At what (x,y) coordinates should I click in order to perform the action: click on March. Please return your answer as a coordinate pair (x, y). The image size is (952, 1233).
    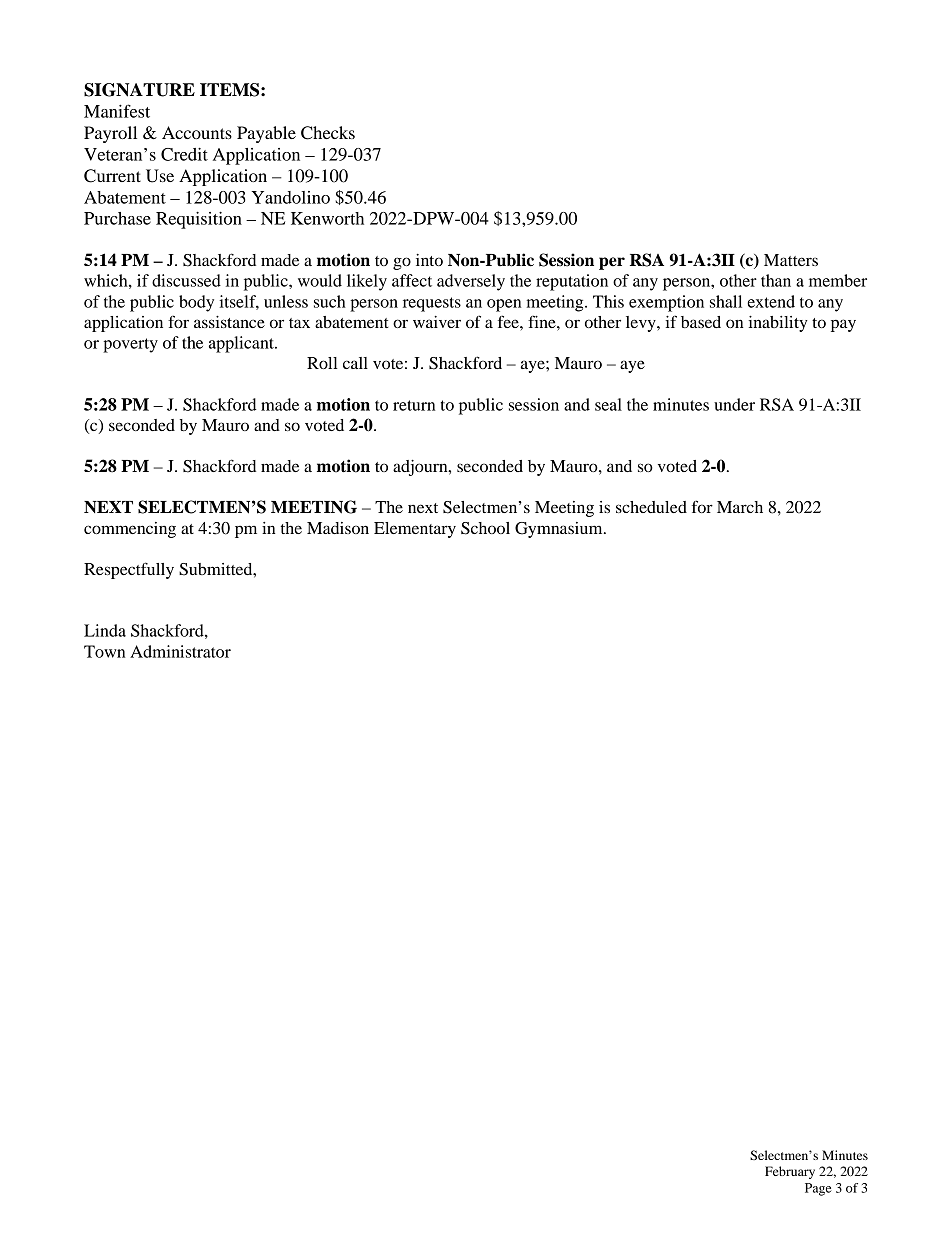
    Looking at the image, I should click on (740, 507).
